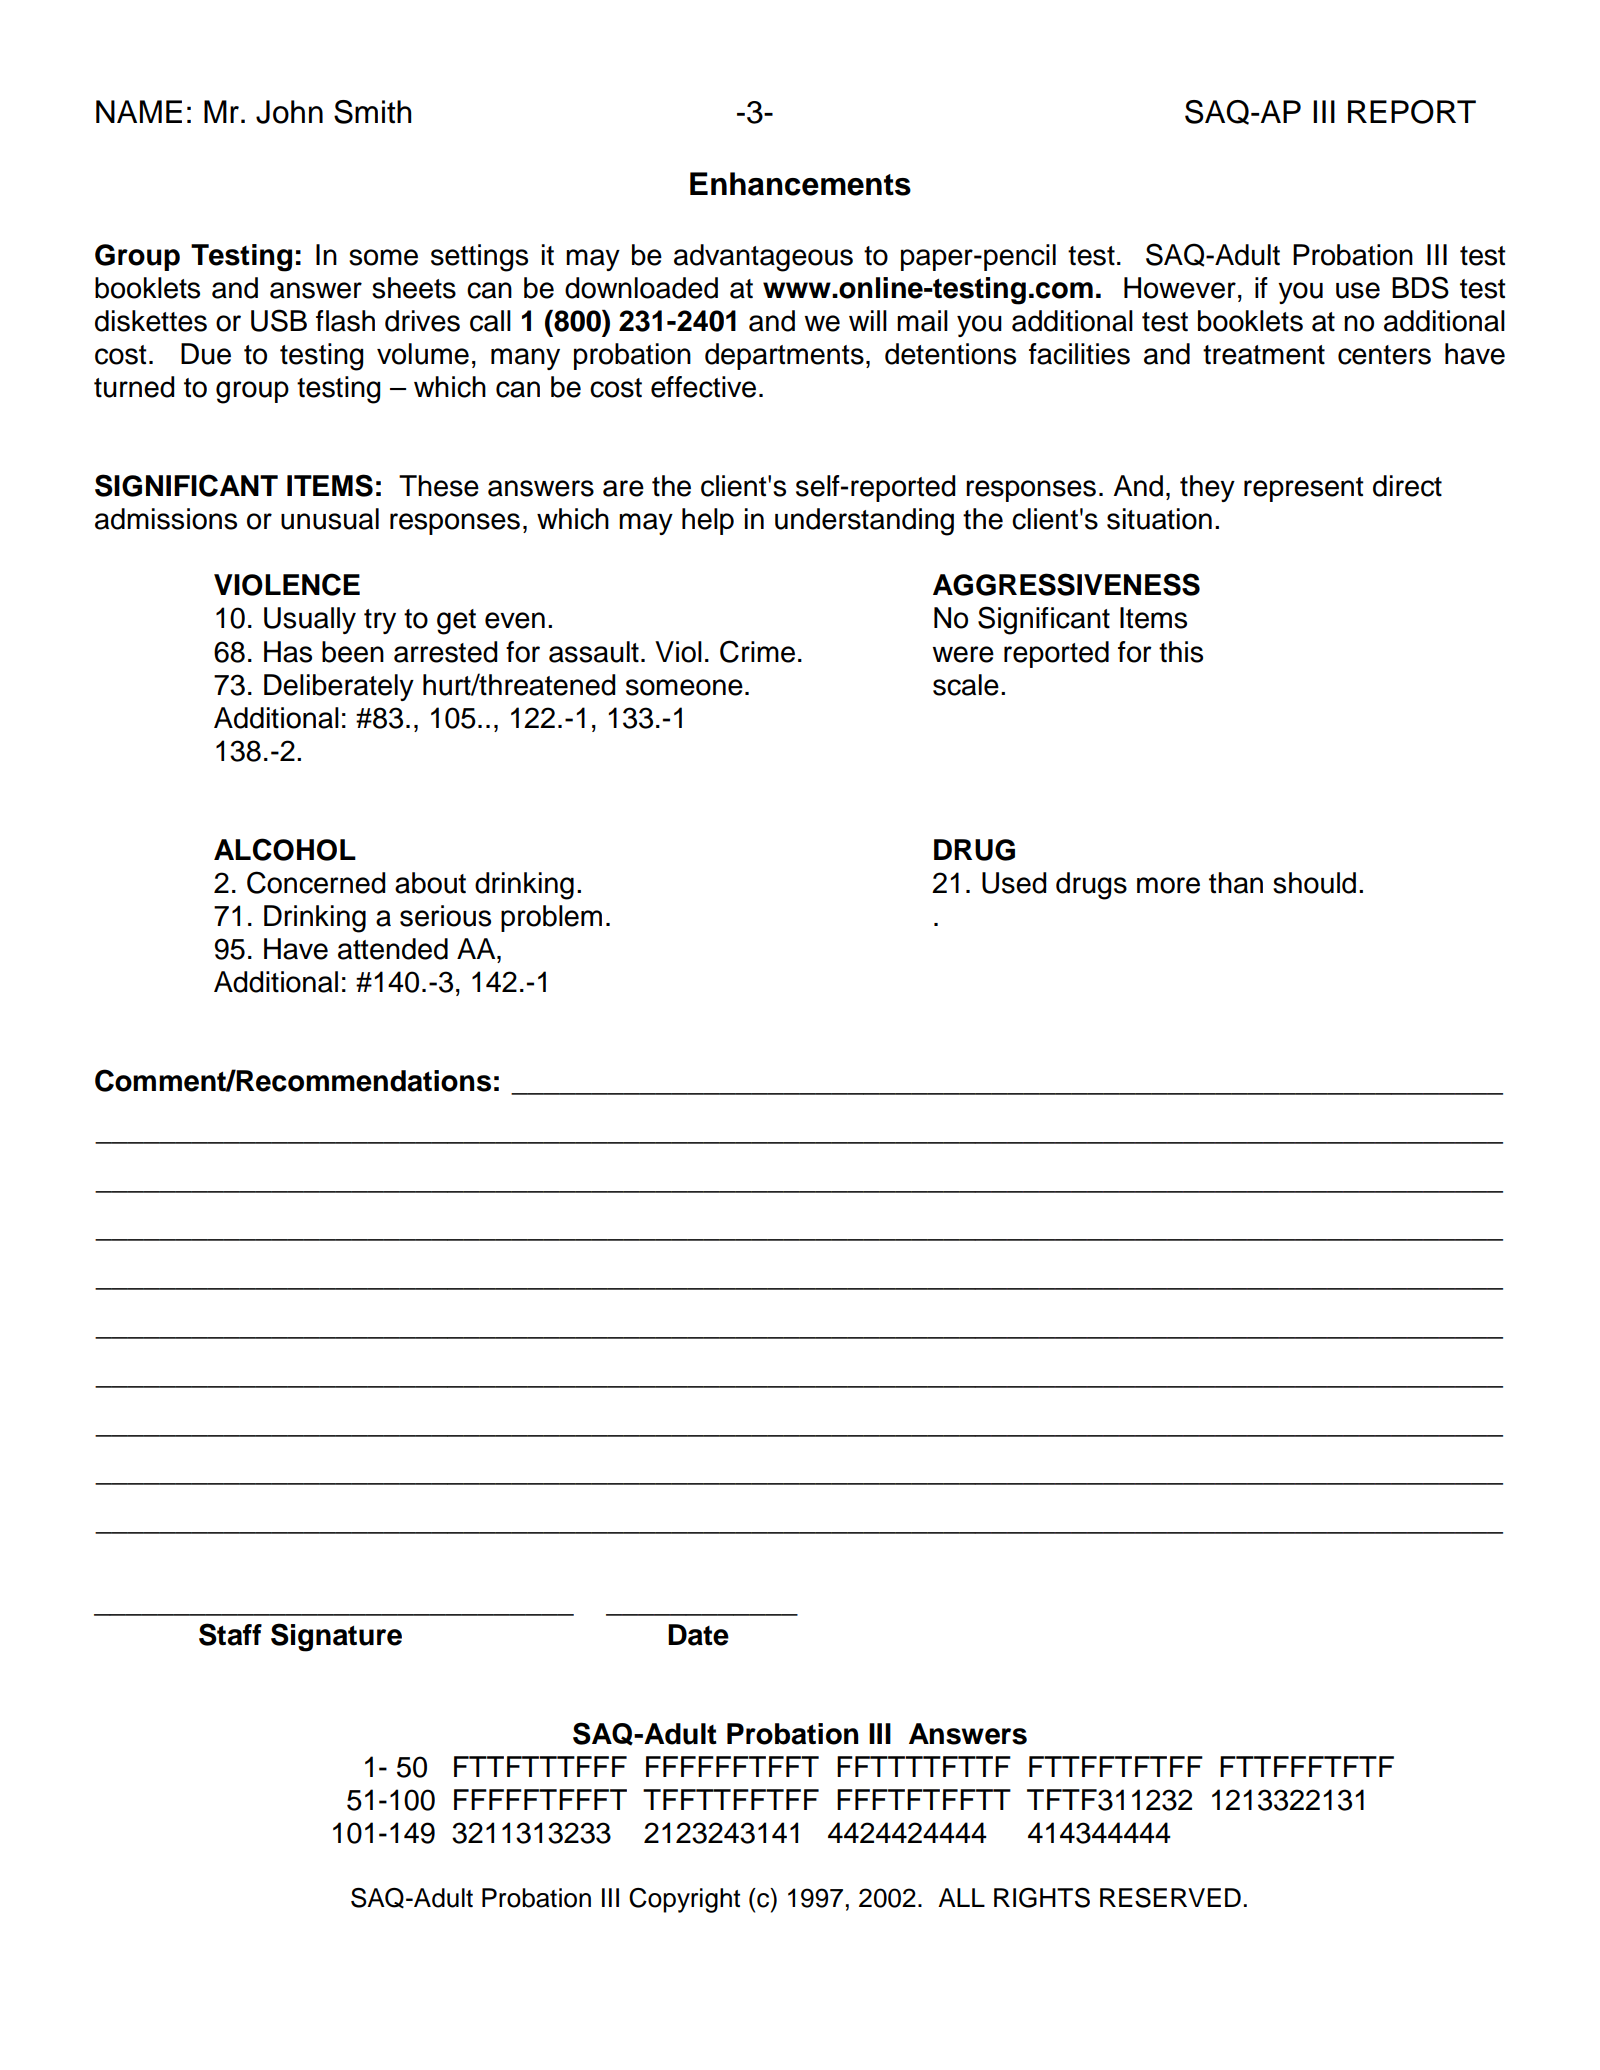 The image size is (1600, 2070). What do you see at coordinates (698, 1635) in the document?
I see `Date` at bounding box center [698, 1635].
